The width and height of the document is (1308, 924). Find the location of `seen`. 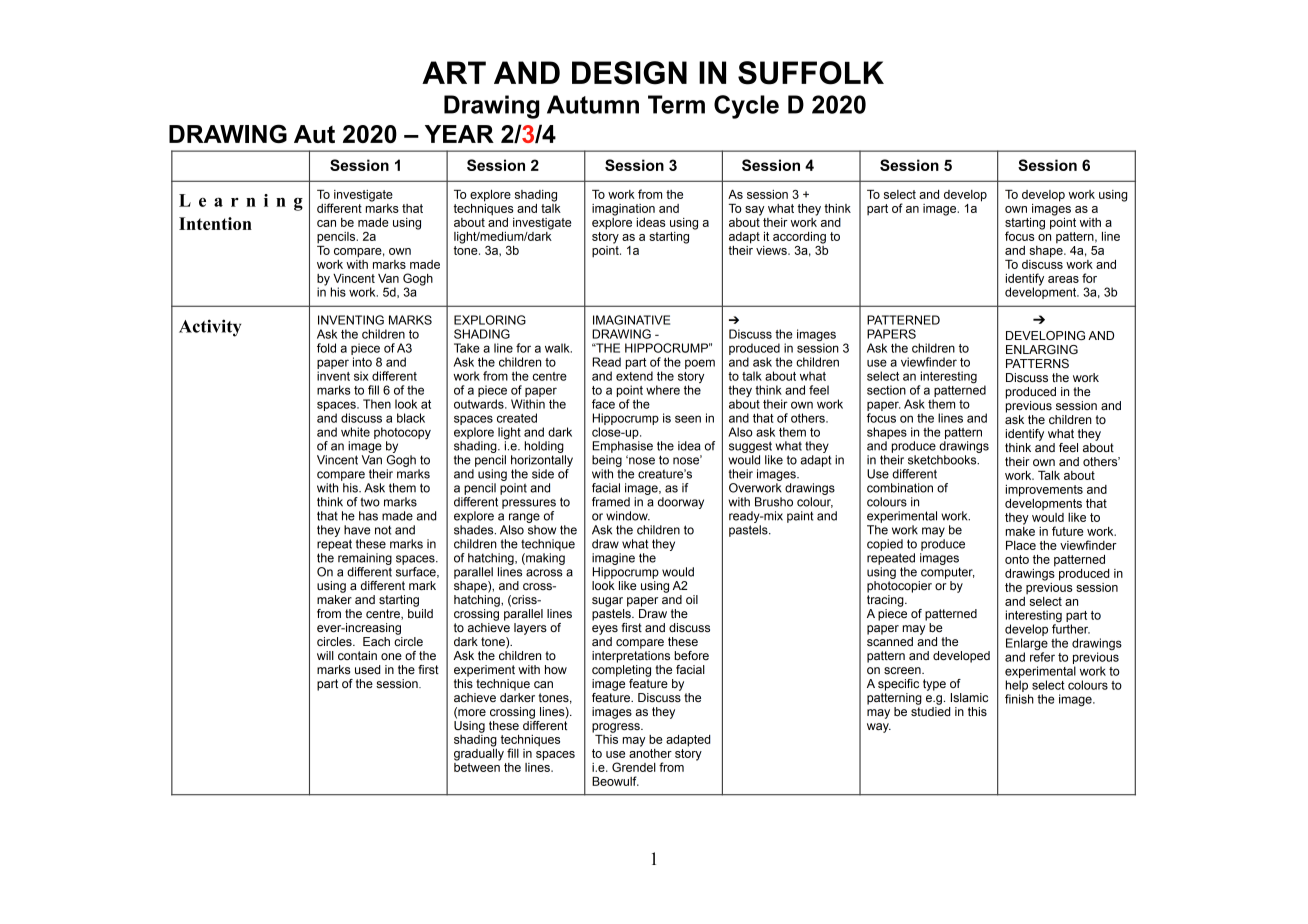

seen is located at coordinates (688, 419).
